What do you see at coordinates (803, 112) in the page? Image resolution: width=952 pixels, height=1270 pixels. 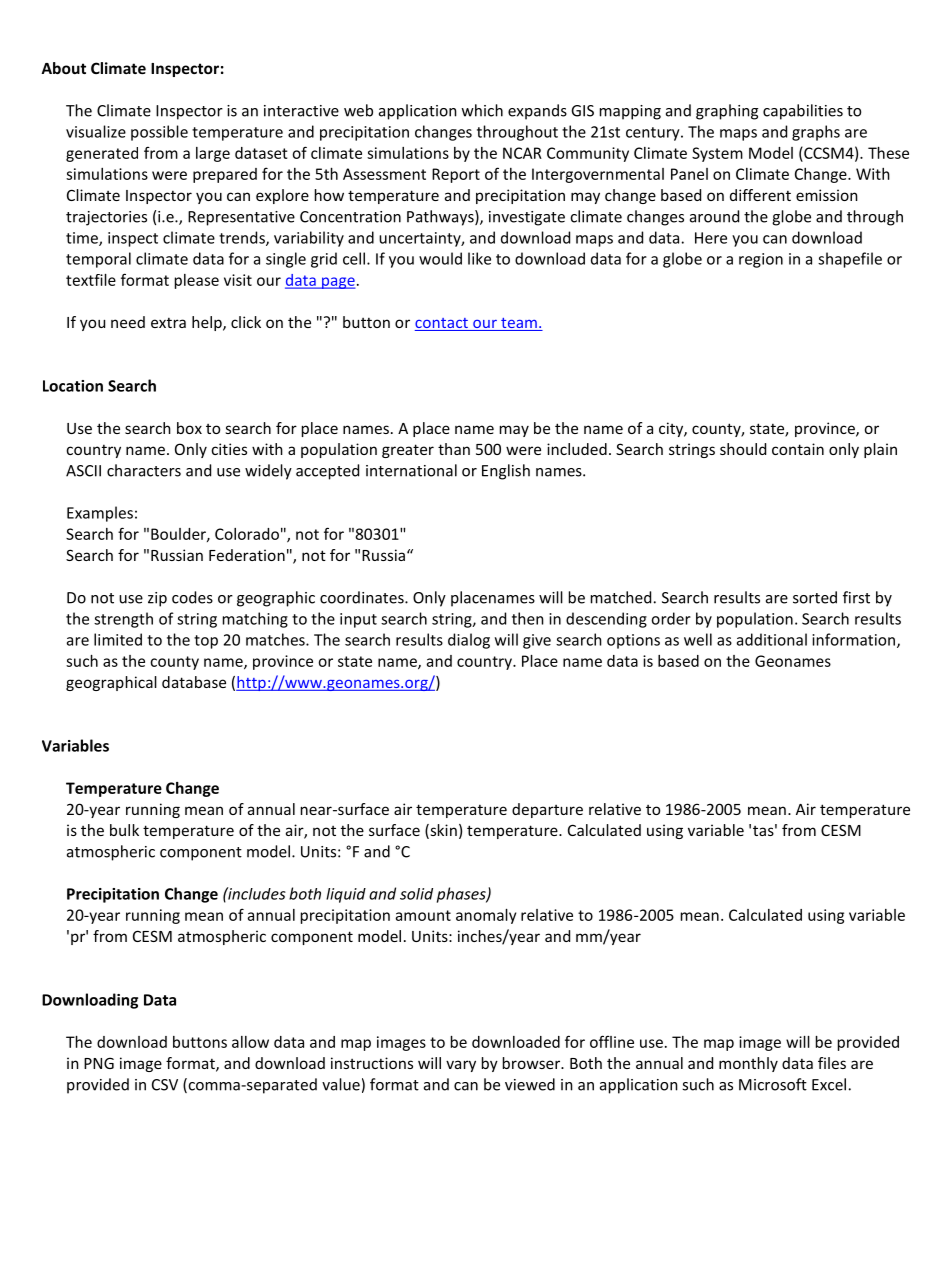 I see `capabilities` at bounding box center [803, 112].
